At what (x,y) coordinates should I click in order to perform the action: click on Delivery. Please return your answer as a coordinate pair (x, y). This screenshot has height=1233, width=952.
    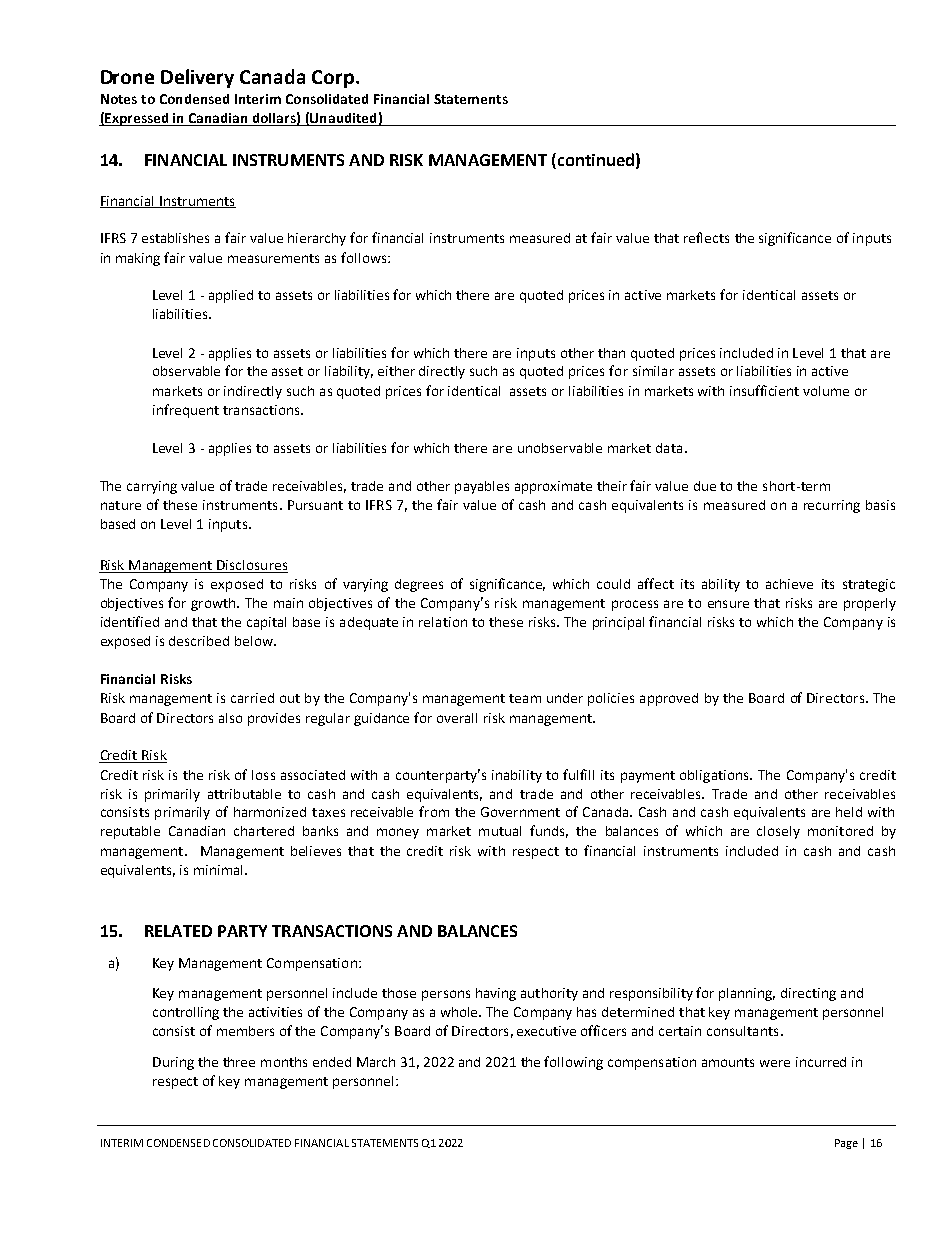
    Looking at the image, I should click on (197, 78).
